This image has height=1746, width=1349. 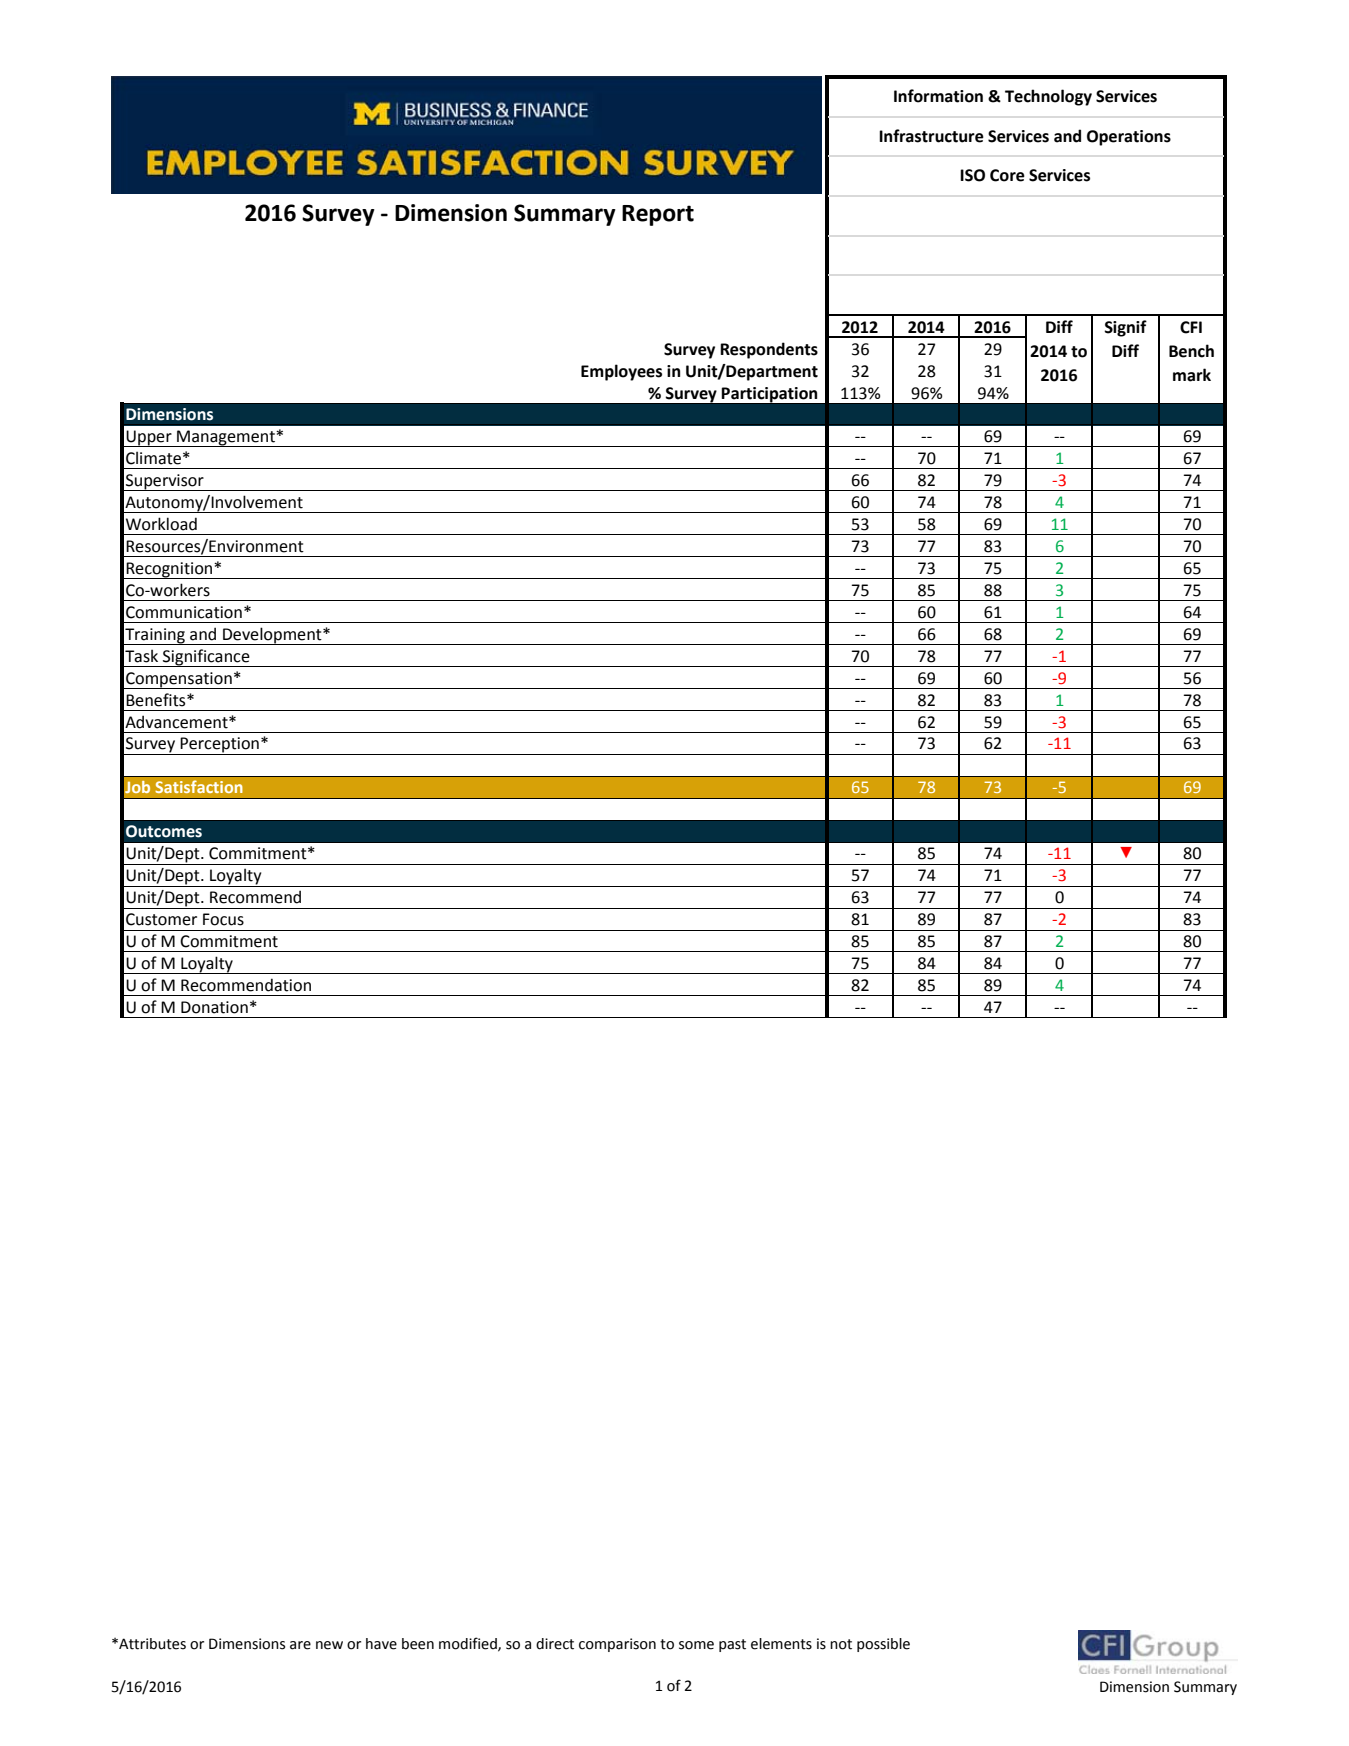 I want to click on Operations, so click(x=1129, y=138).
